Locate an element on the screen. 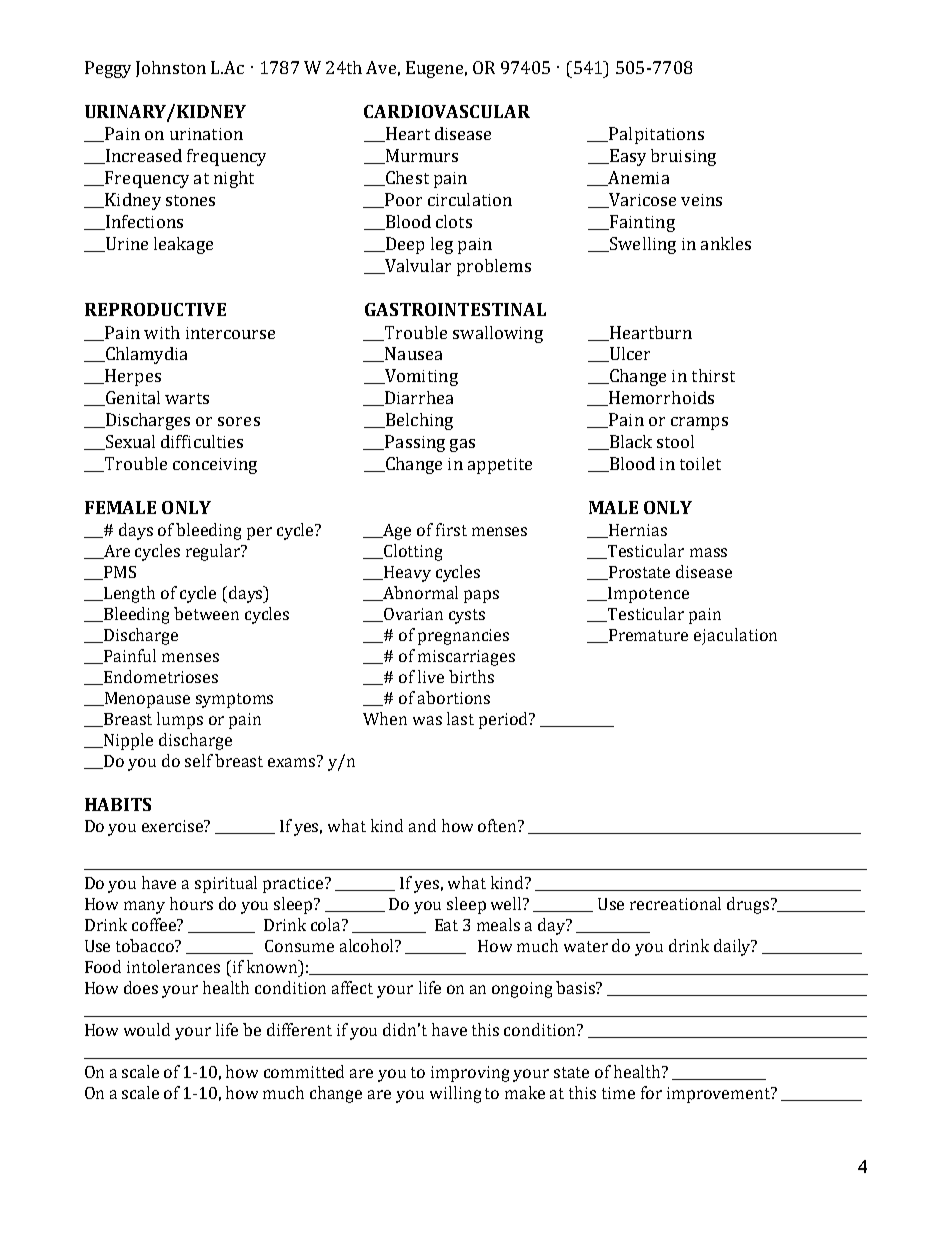  was is located at coordinates (427, 720).
